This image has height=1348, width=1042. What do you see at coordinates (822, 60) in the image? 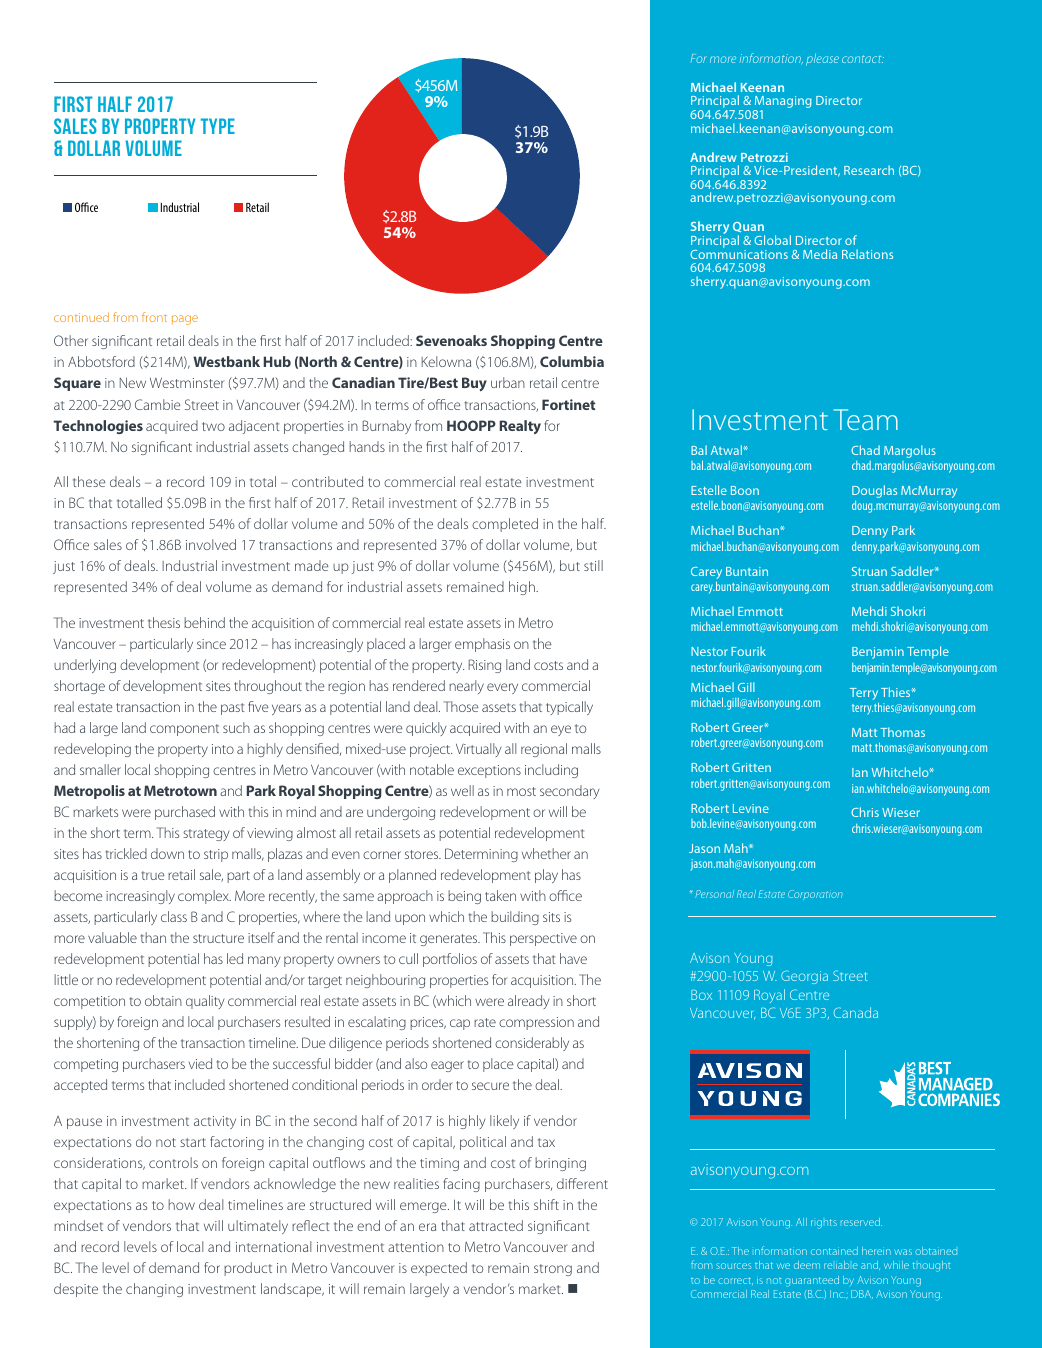
I see `please` at bounding box center [822, 60].
